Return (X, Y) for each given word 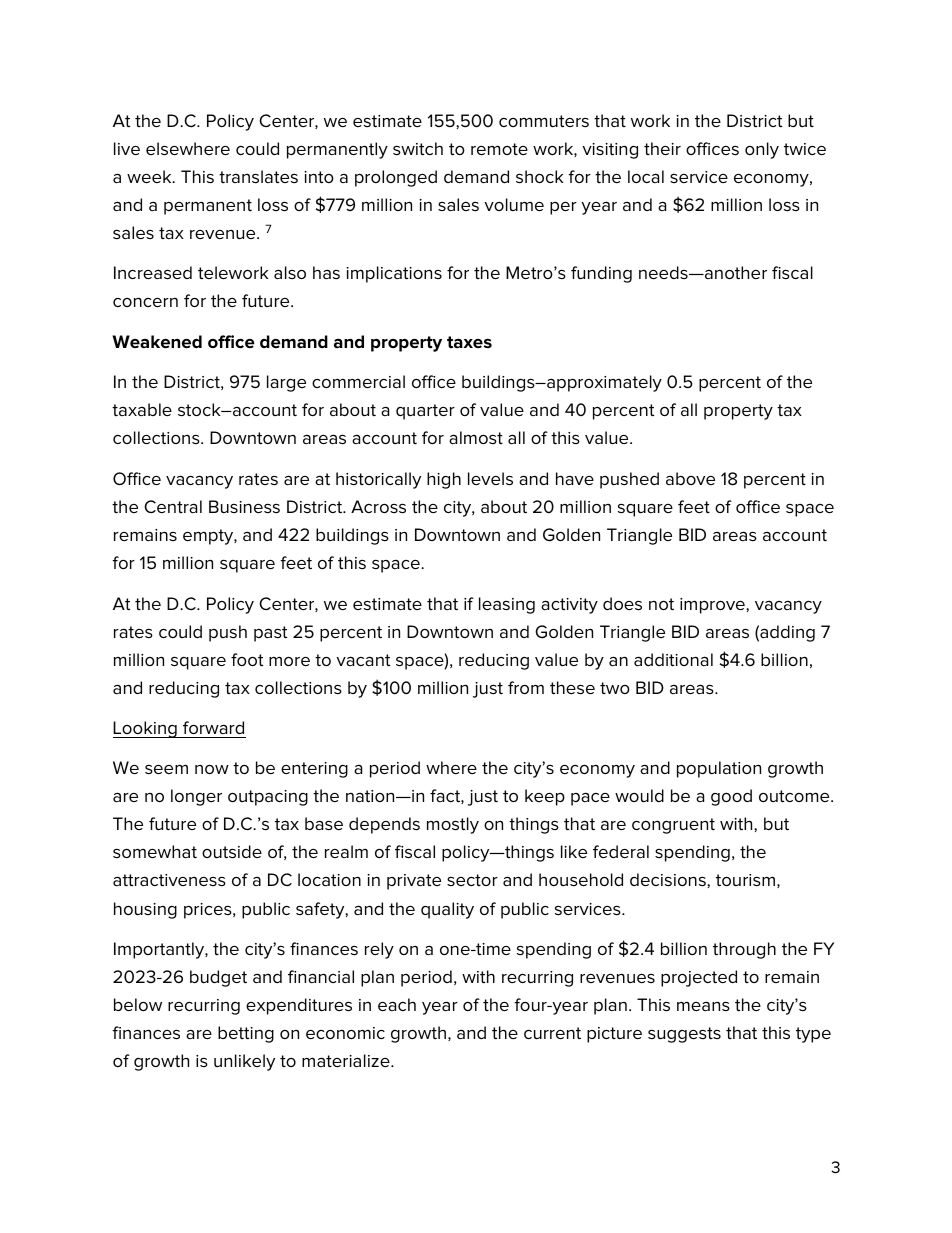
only (762, 150)
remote (499, 149)
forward (213, 727)
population (719, 769)
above (690, 478)
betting (246, 1034)
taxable (142, 409)
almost (476, 437)
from (526, 687)
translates (258, 177)
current (552, 1033)
